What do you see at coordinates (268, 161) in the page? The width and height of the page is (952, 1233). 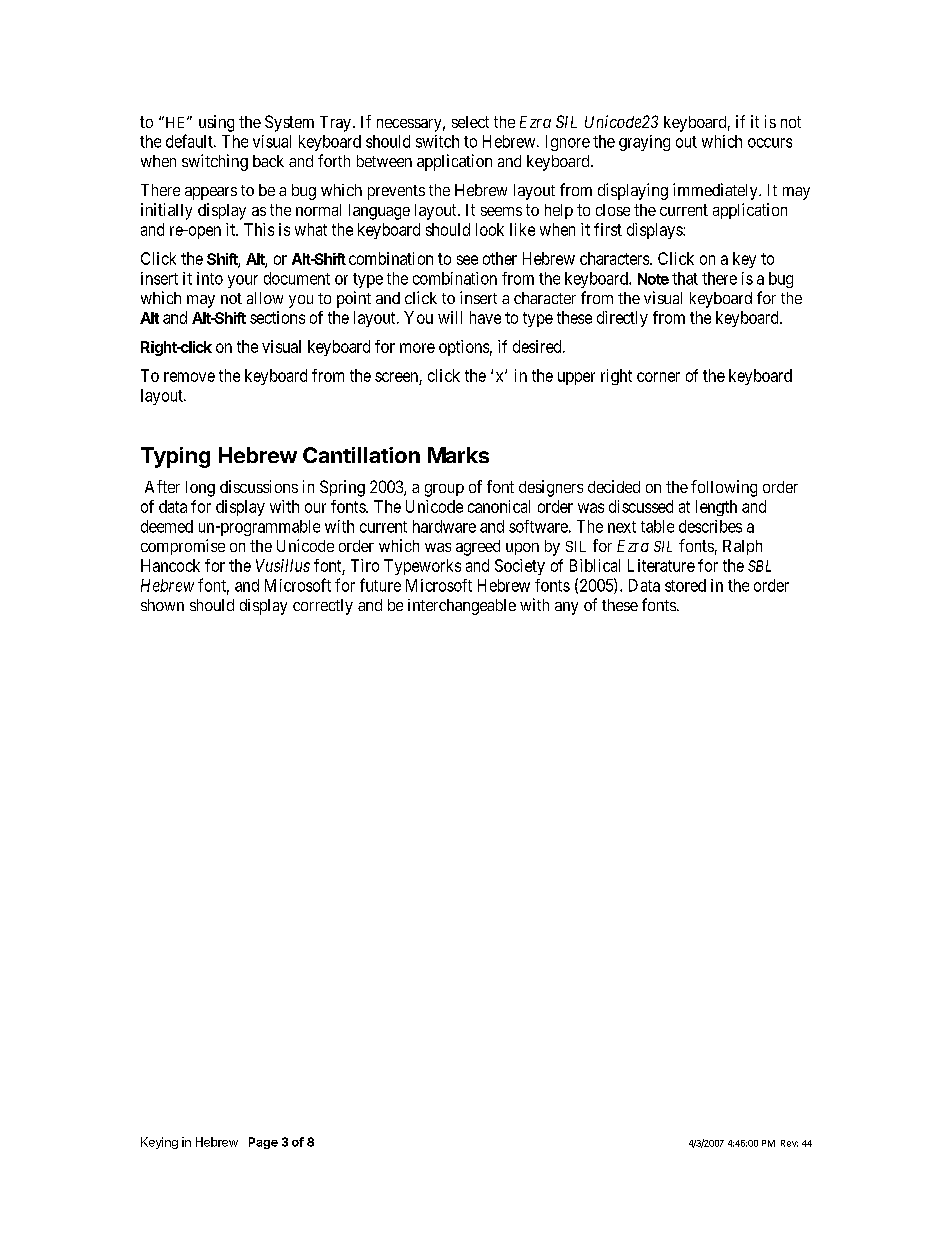 I see `back` at bounding box center [268, 161].
